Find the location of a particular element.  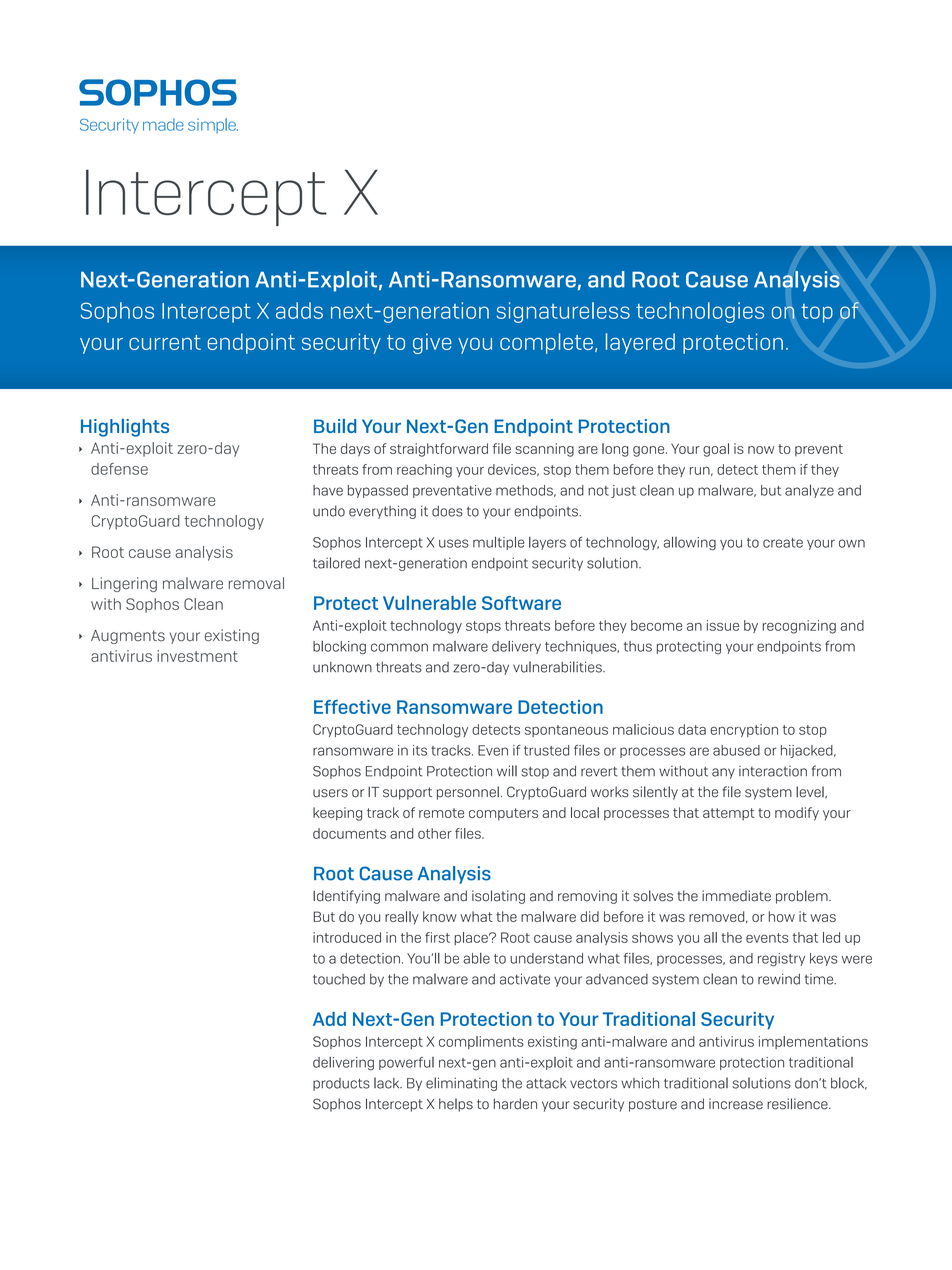

undo is located at coordinates (329, 511).
